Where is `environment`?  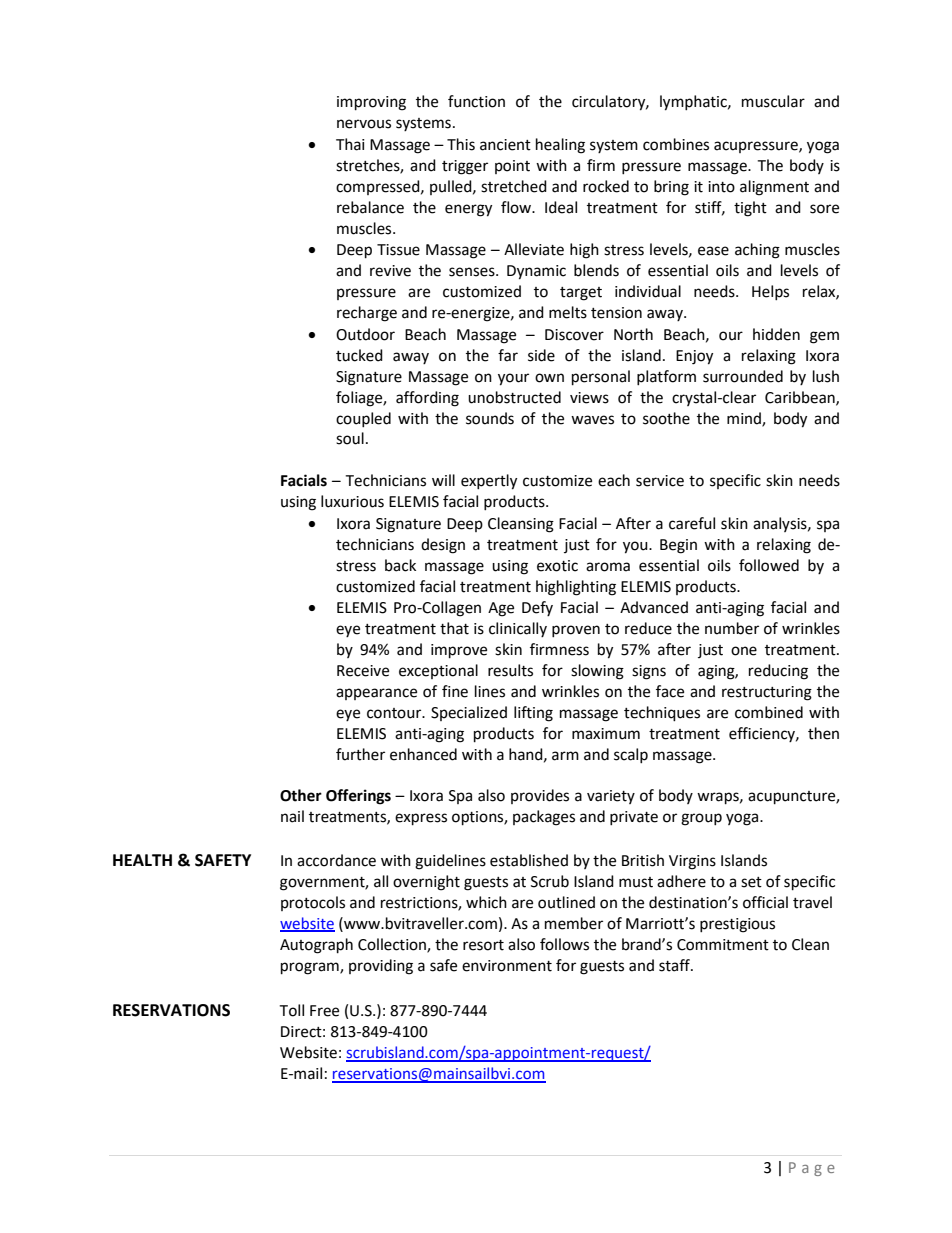 environment is located at coordinates (507, 966).
